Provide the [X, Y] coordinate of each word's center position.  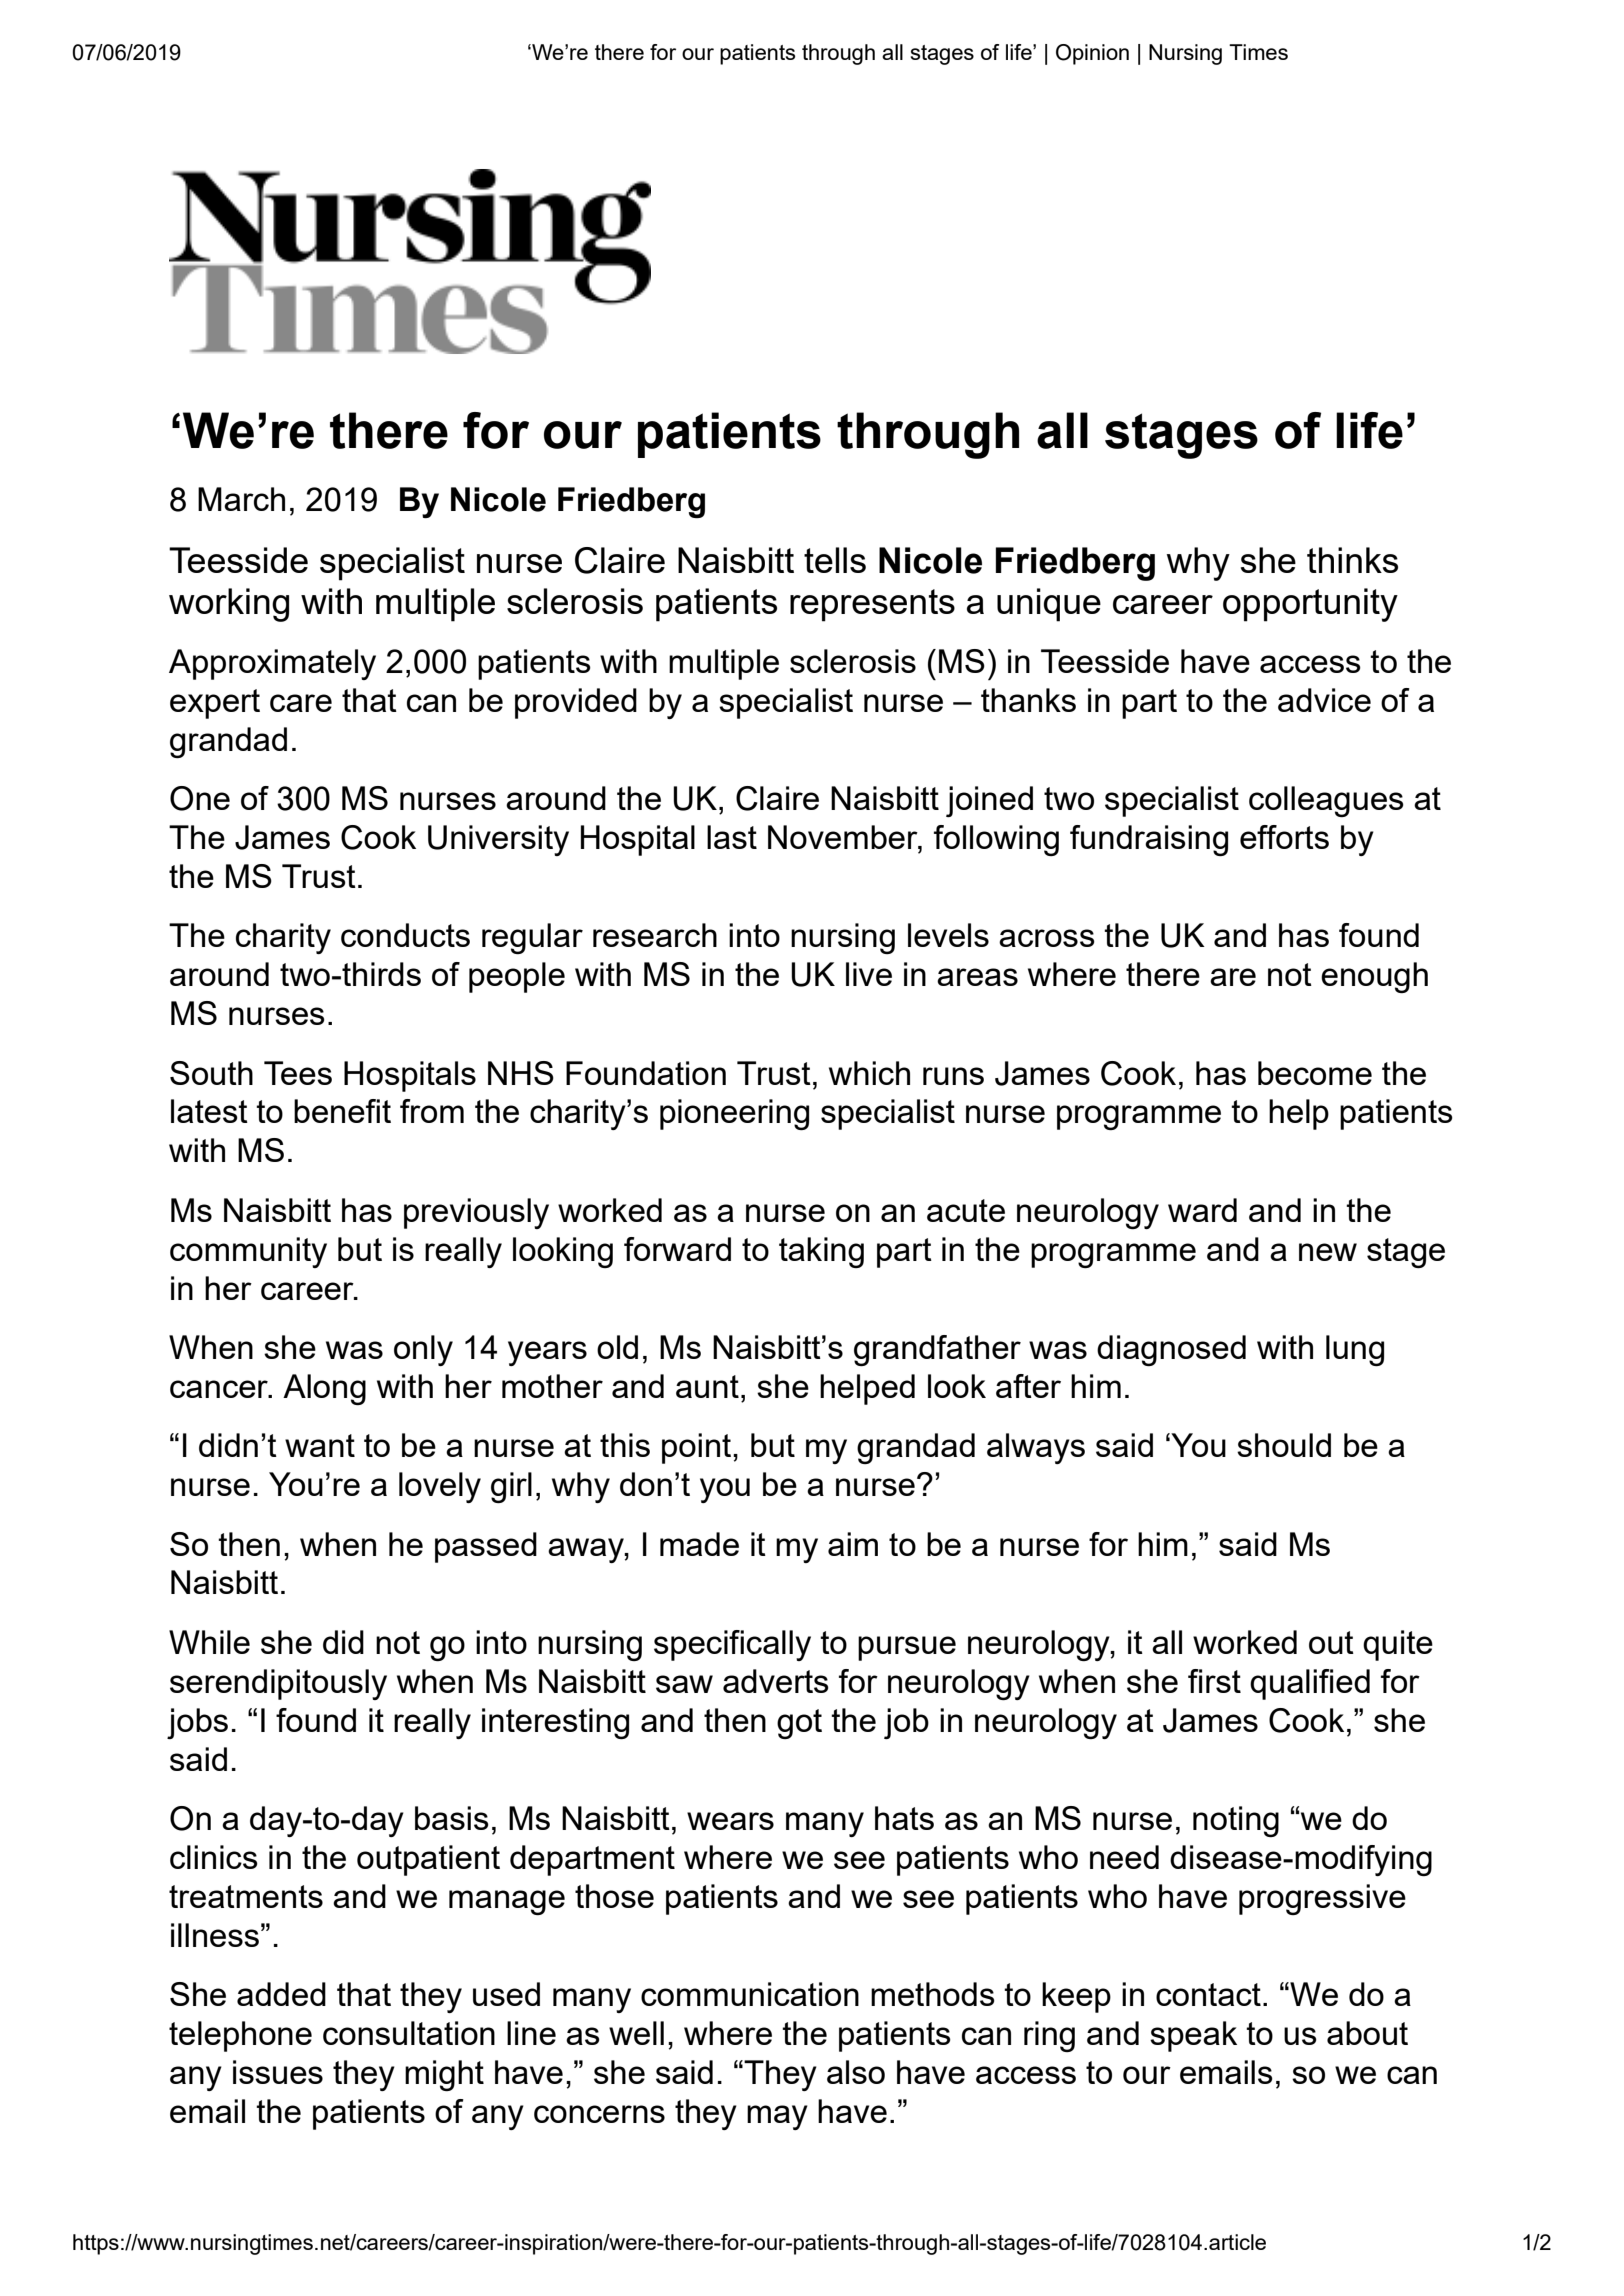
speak [1193, 2036]
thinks [1352, 560]
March [241, 499]
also [856, 2072]
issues [278, 2072]
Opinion [1092, 54]
